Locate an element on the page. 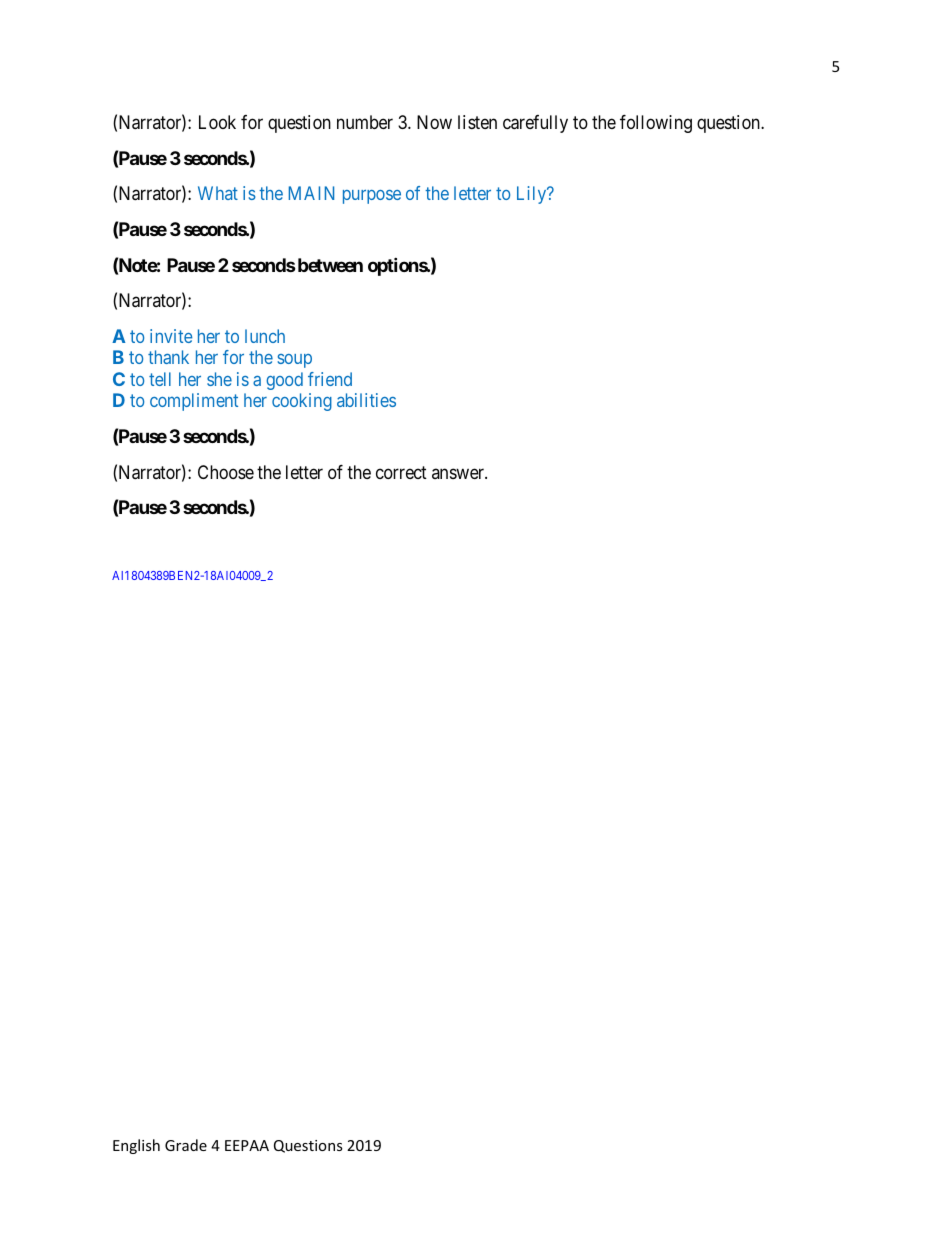 This document has width=952, height=1233. cooking is located at coordinates (302, 402).
